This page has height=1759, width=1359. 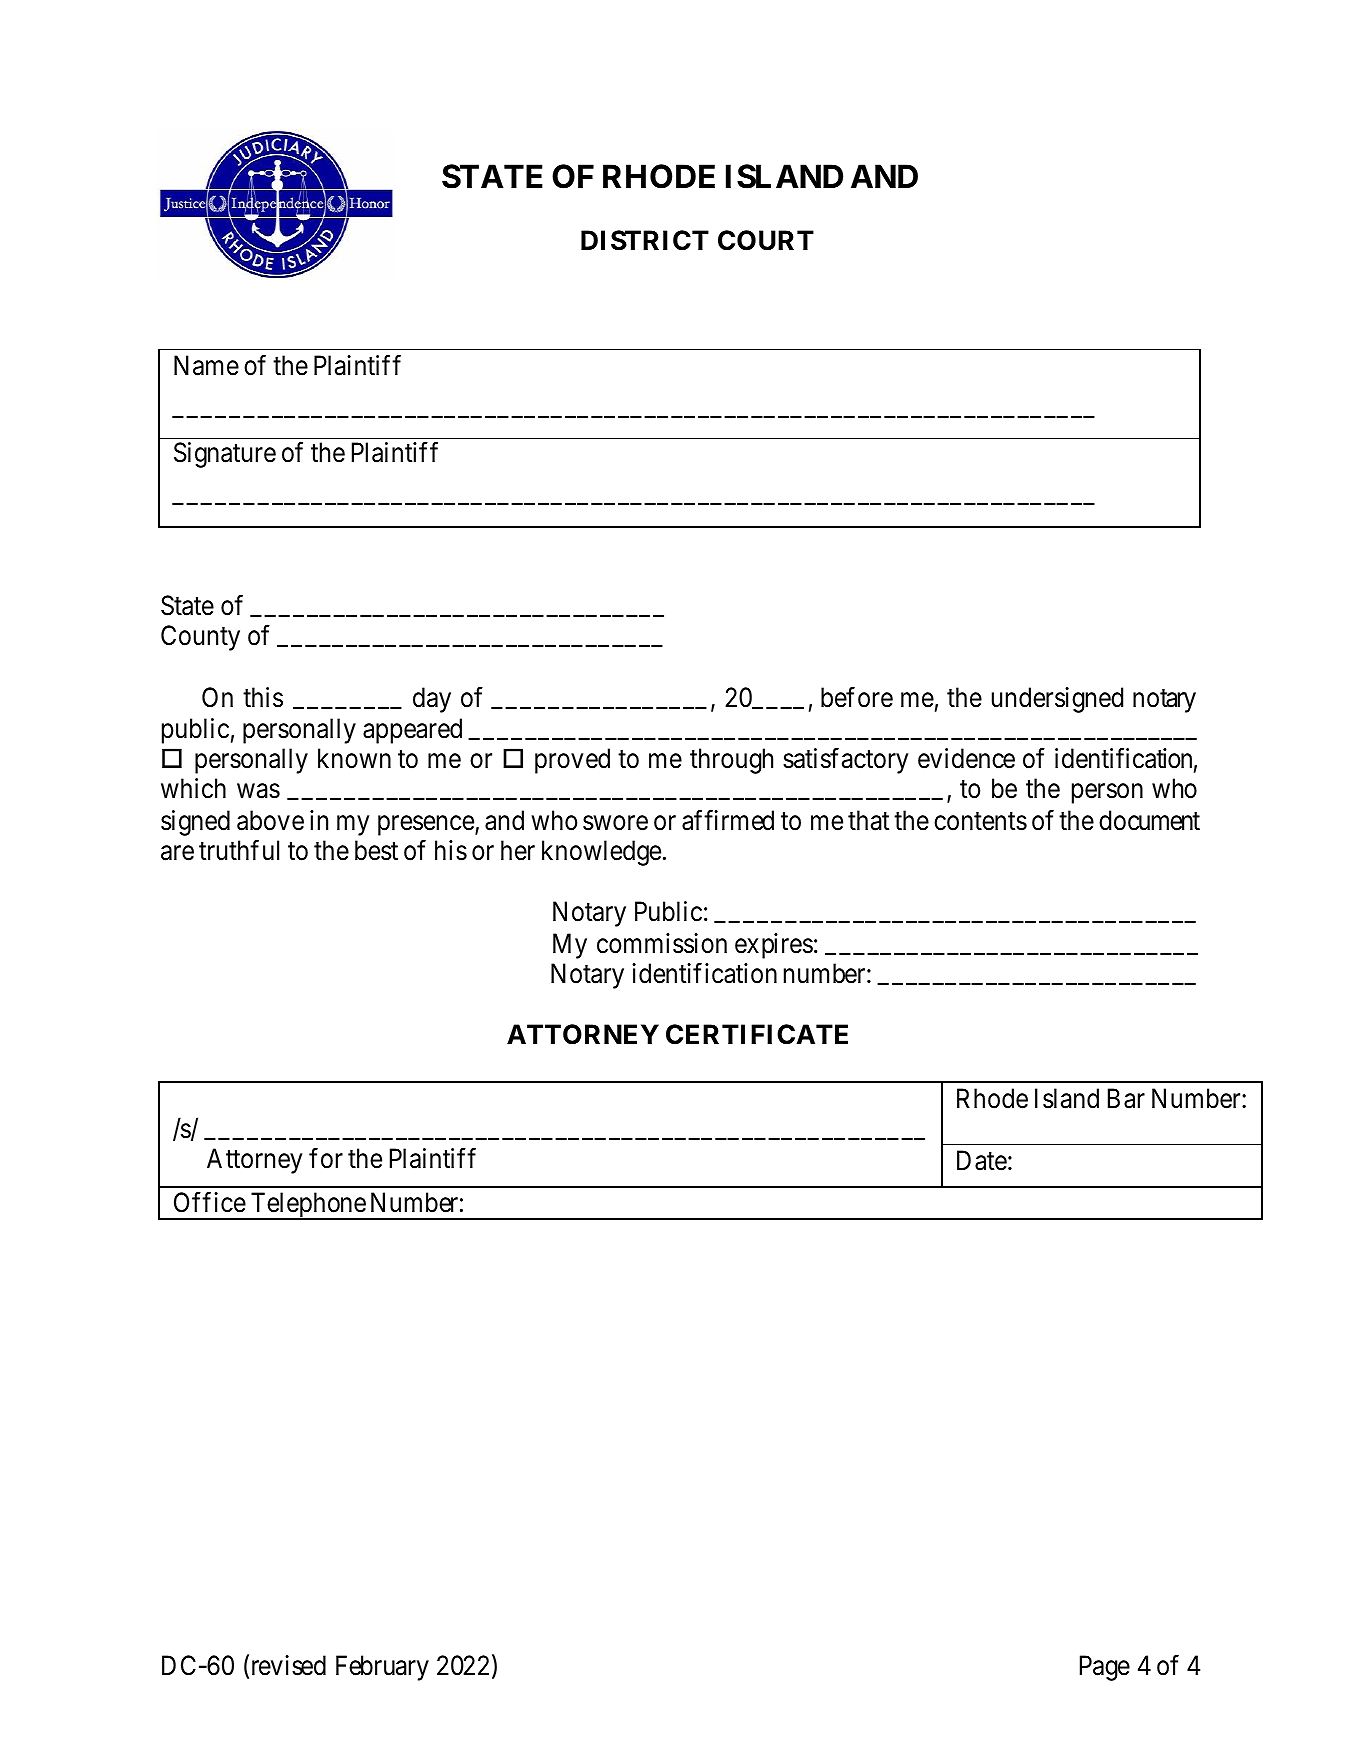 What do you see at coordinates (206, 365) in the page?
I see `Name` at bounding box center [206, 365].
